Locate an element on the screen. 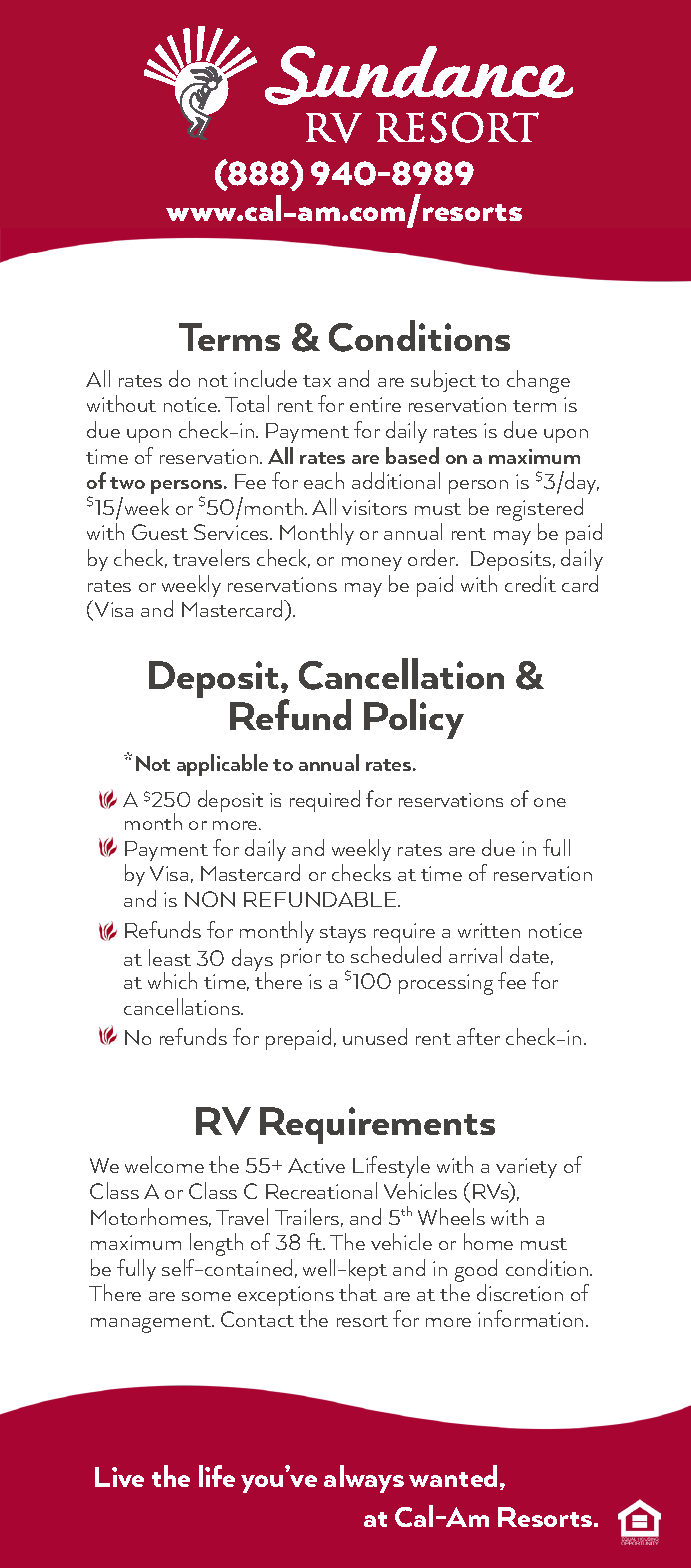 This screenshot has width=691, height=1568. subject is located at coordinates (443, 381).
